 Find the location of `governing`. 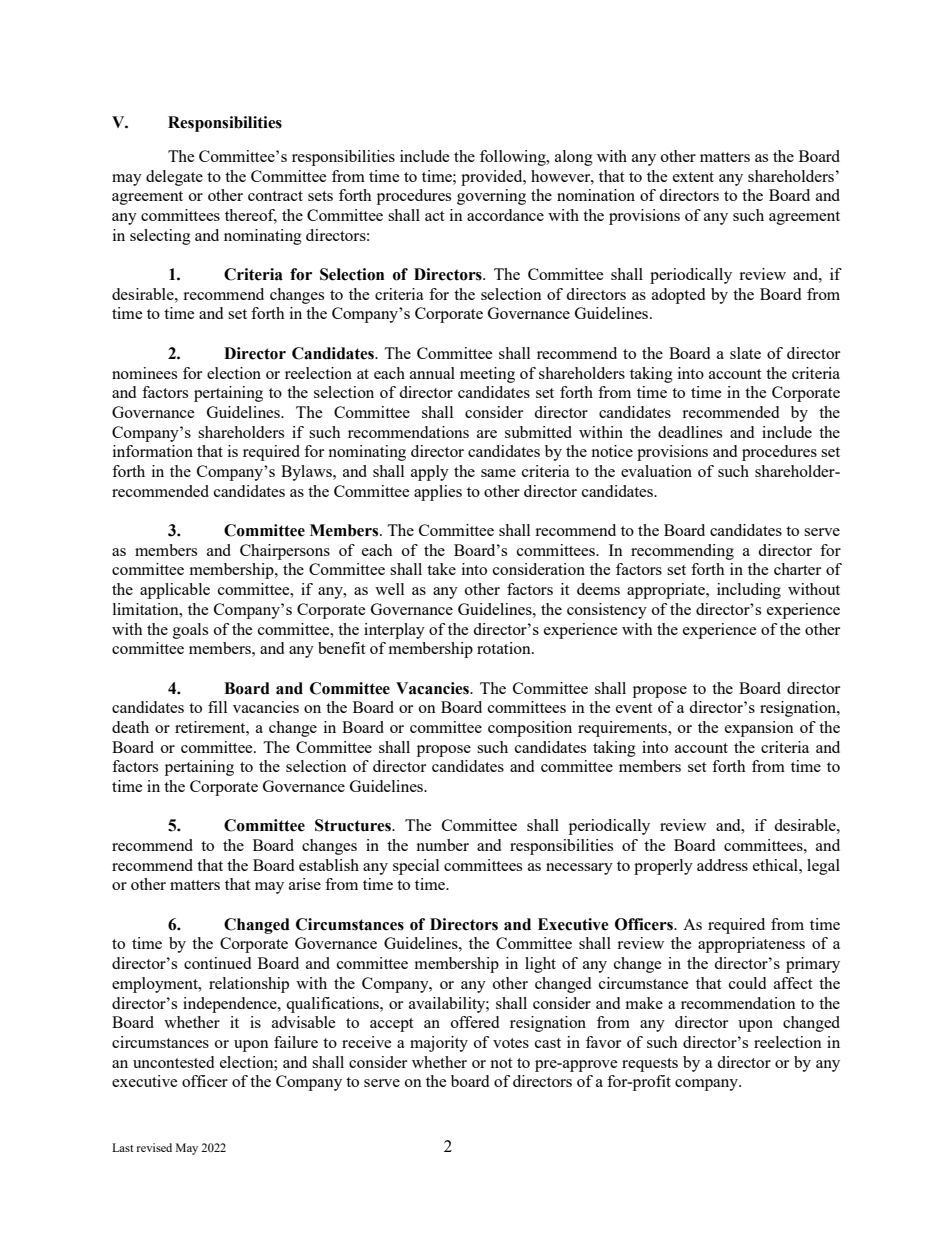

governing is located at coordinates (491, 197).
